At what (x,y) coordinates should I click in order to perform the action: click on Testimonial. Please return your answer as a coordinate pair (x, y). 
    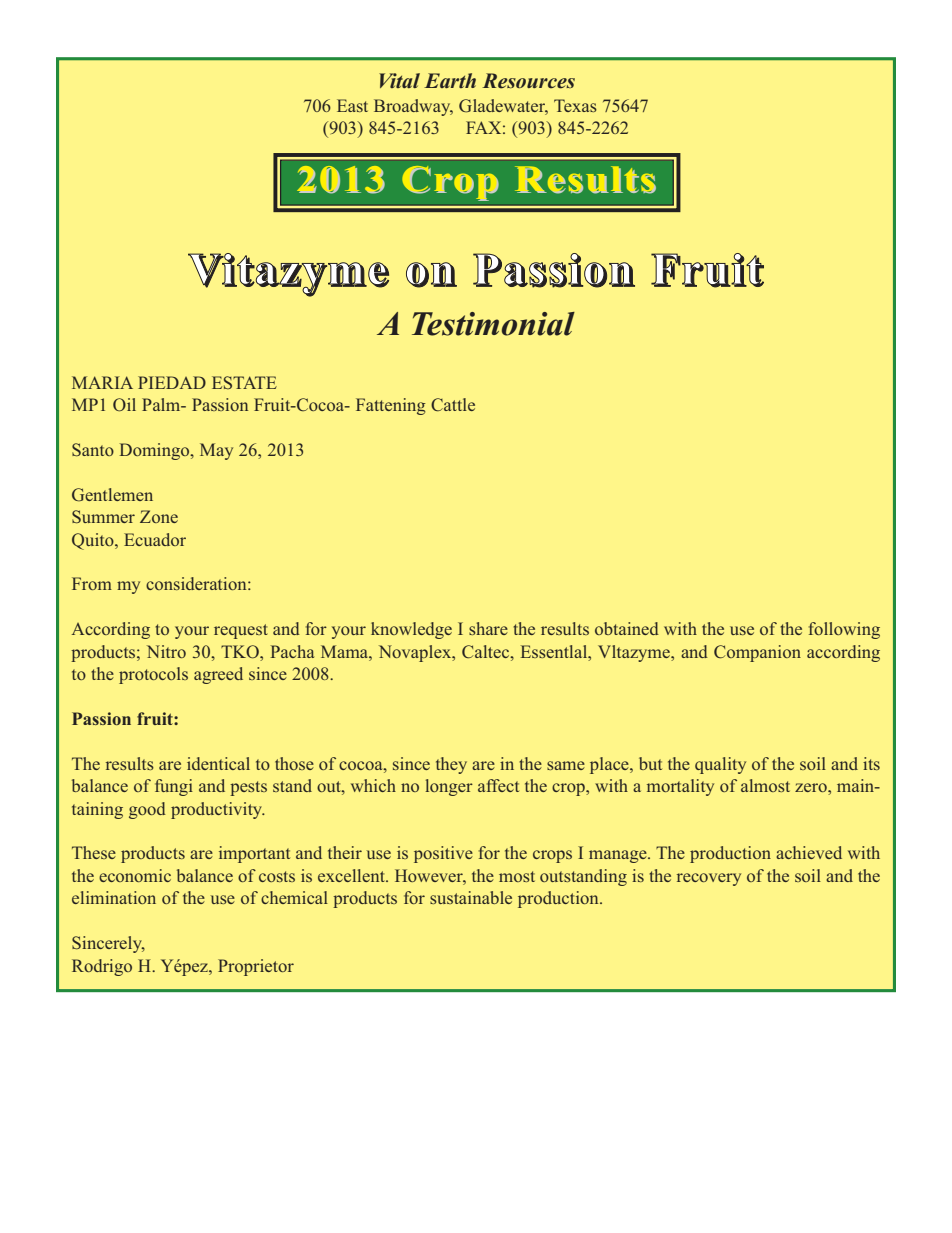
    Looking at the image, I should click on (493, 324).
